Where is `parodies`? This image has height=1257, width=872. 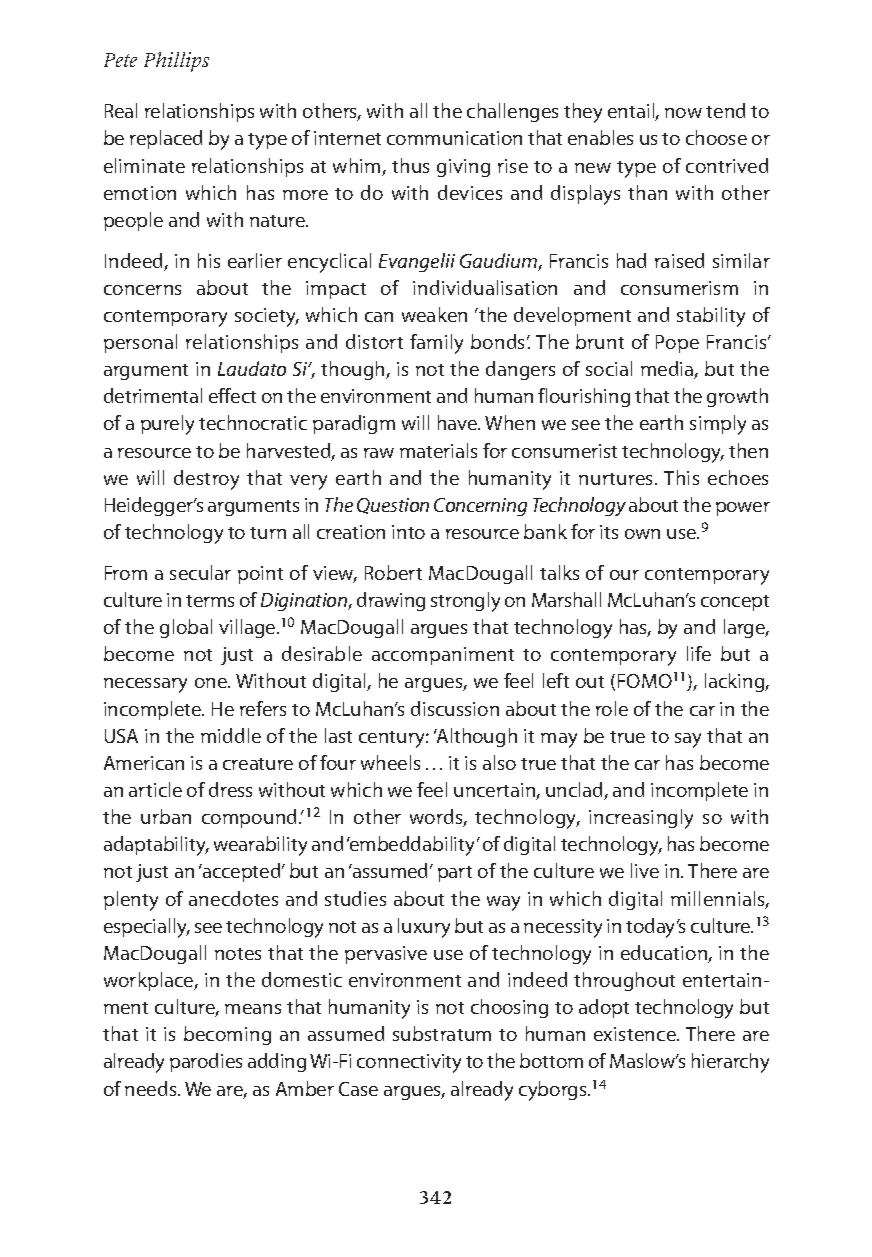 parodies is located at coordinates (206, 1062).
